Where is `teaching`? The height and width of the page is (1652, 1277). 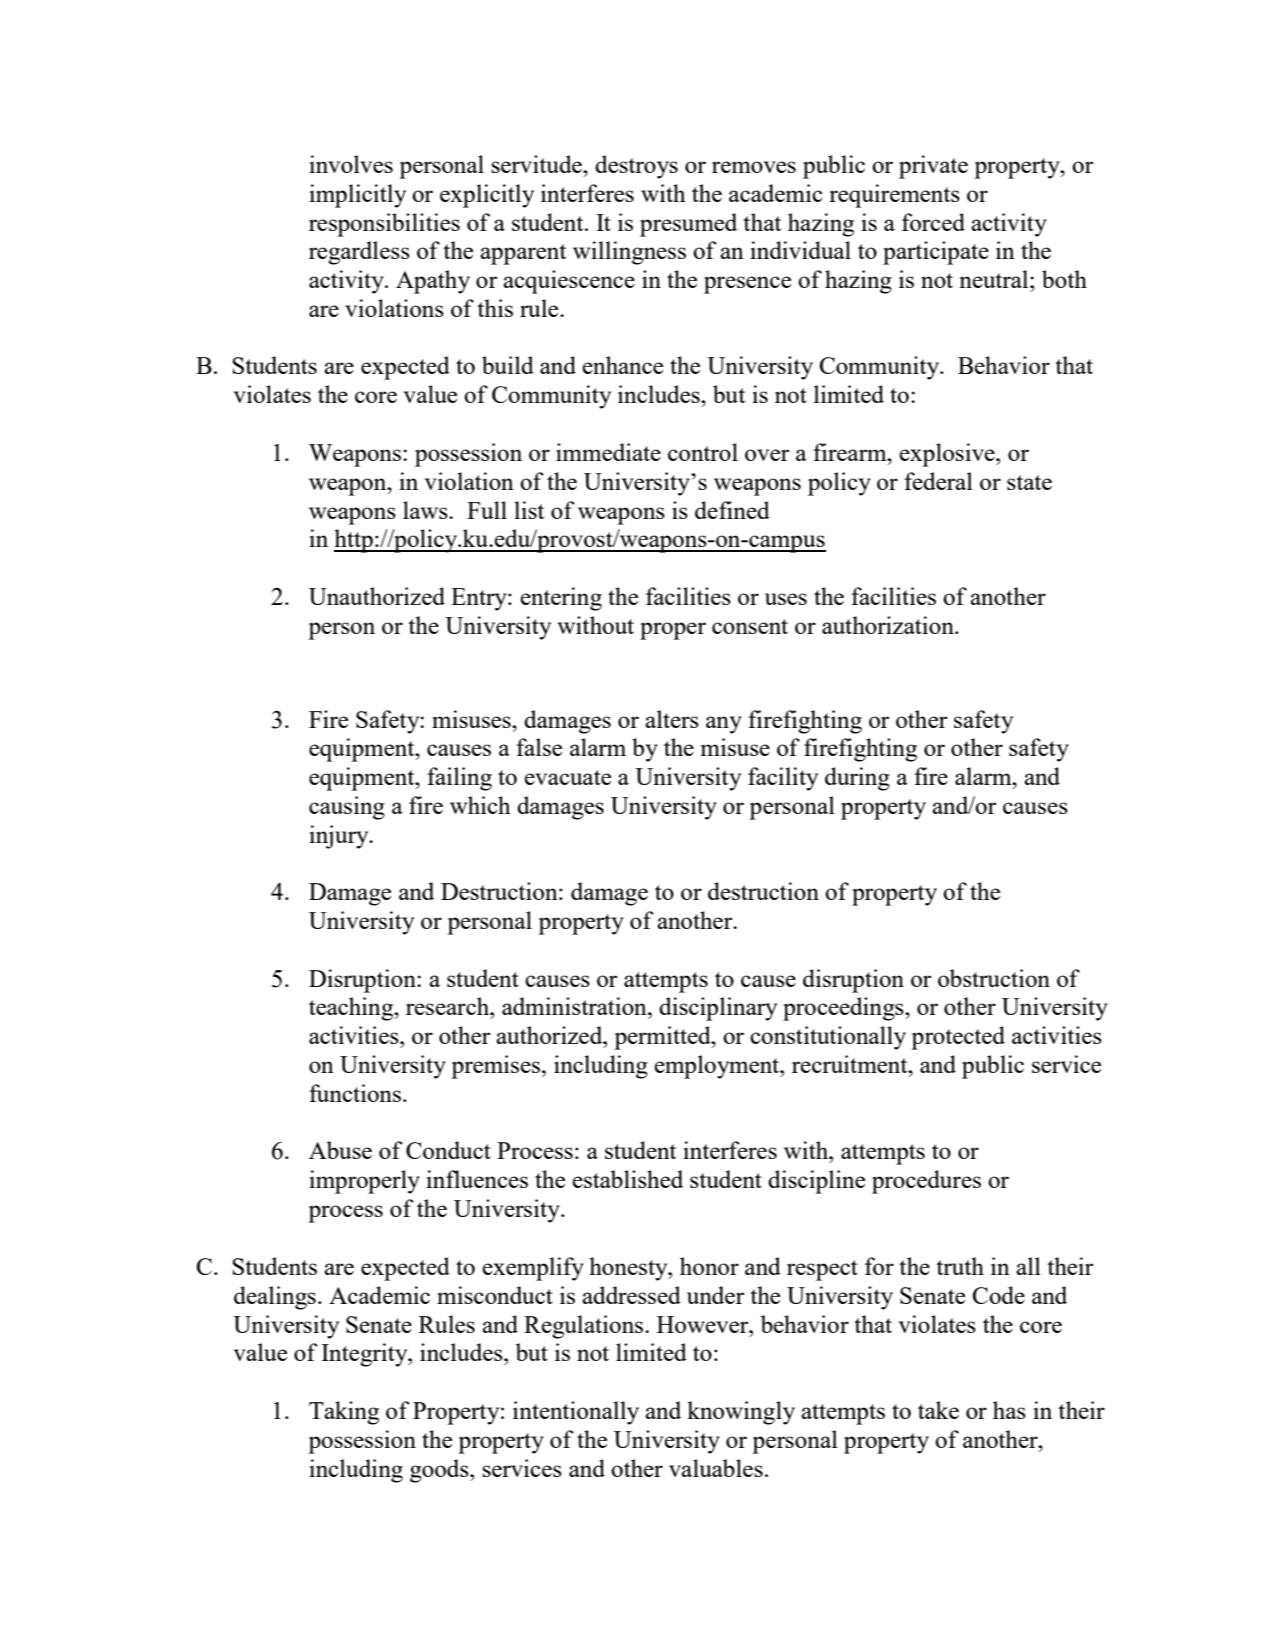
teaching is located at coordinates (352, 1009).
